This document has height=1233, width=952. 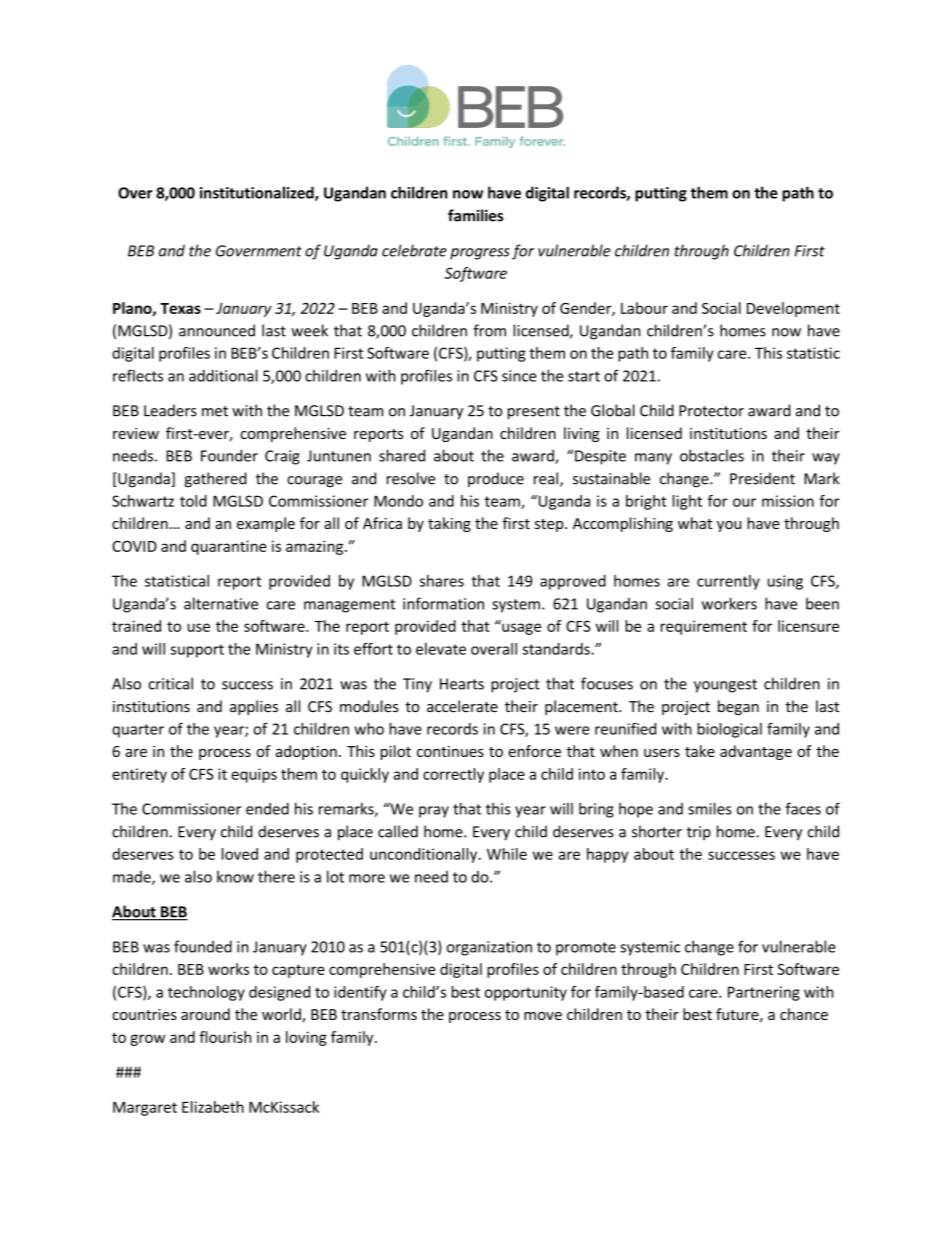 What do you see at coordinates (480, 254) in the document?
I see `progress` at bounding box center [480, 254].
